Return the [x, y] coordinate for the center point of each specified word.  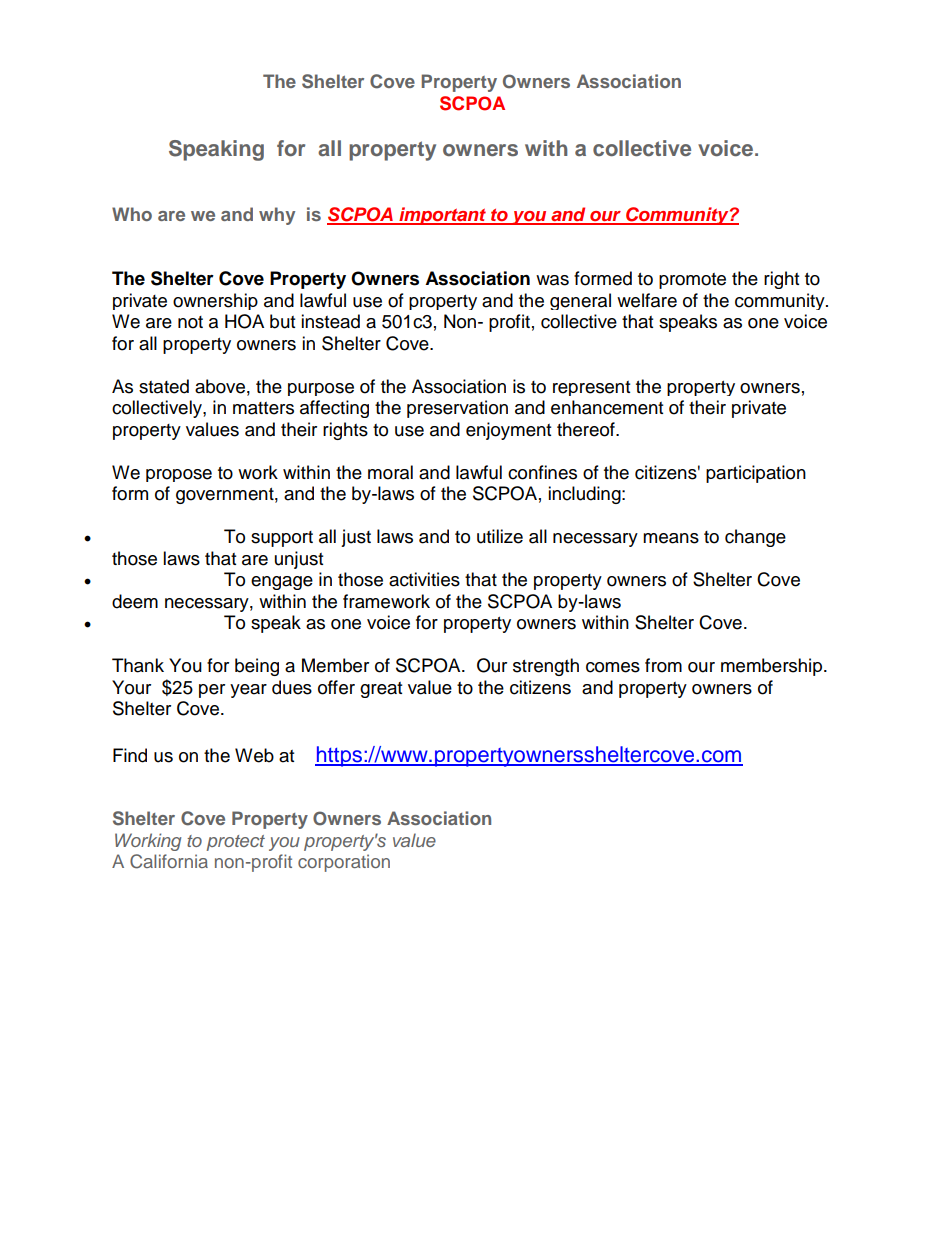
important [443, 216]
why [277, 216]
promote [692, 281]
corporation [344, 863]
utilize [500, 536]
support [282, 539]
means [671, 538]
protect [236, 843]
